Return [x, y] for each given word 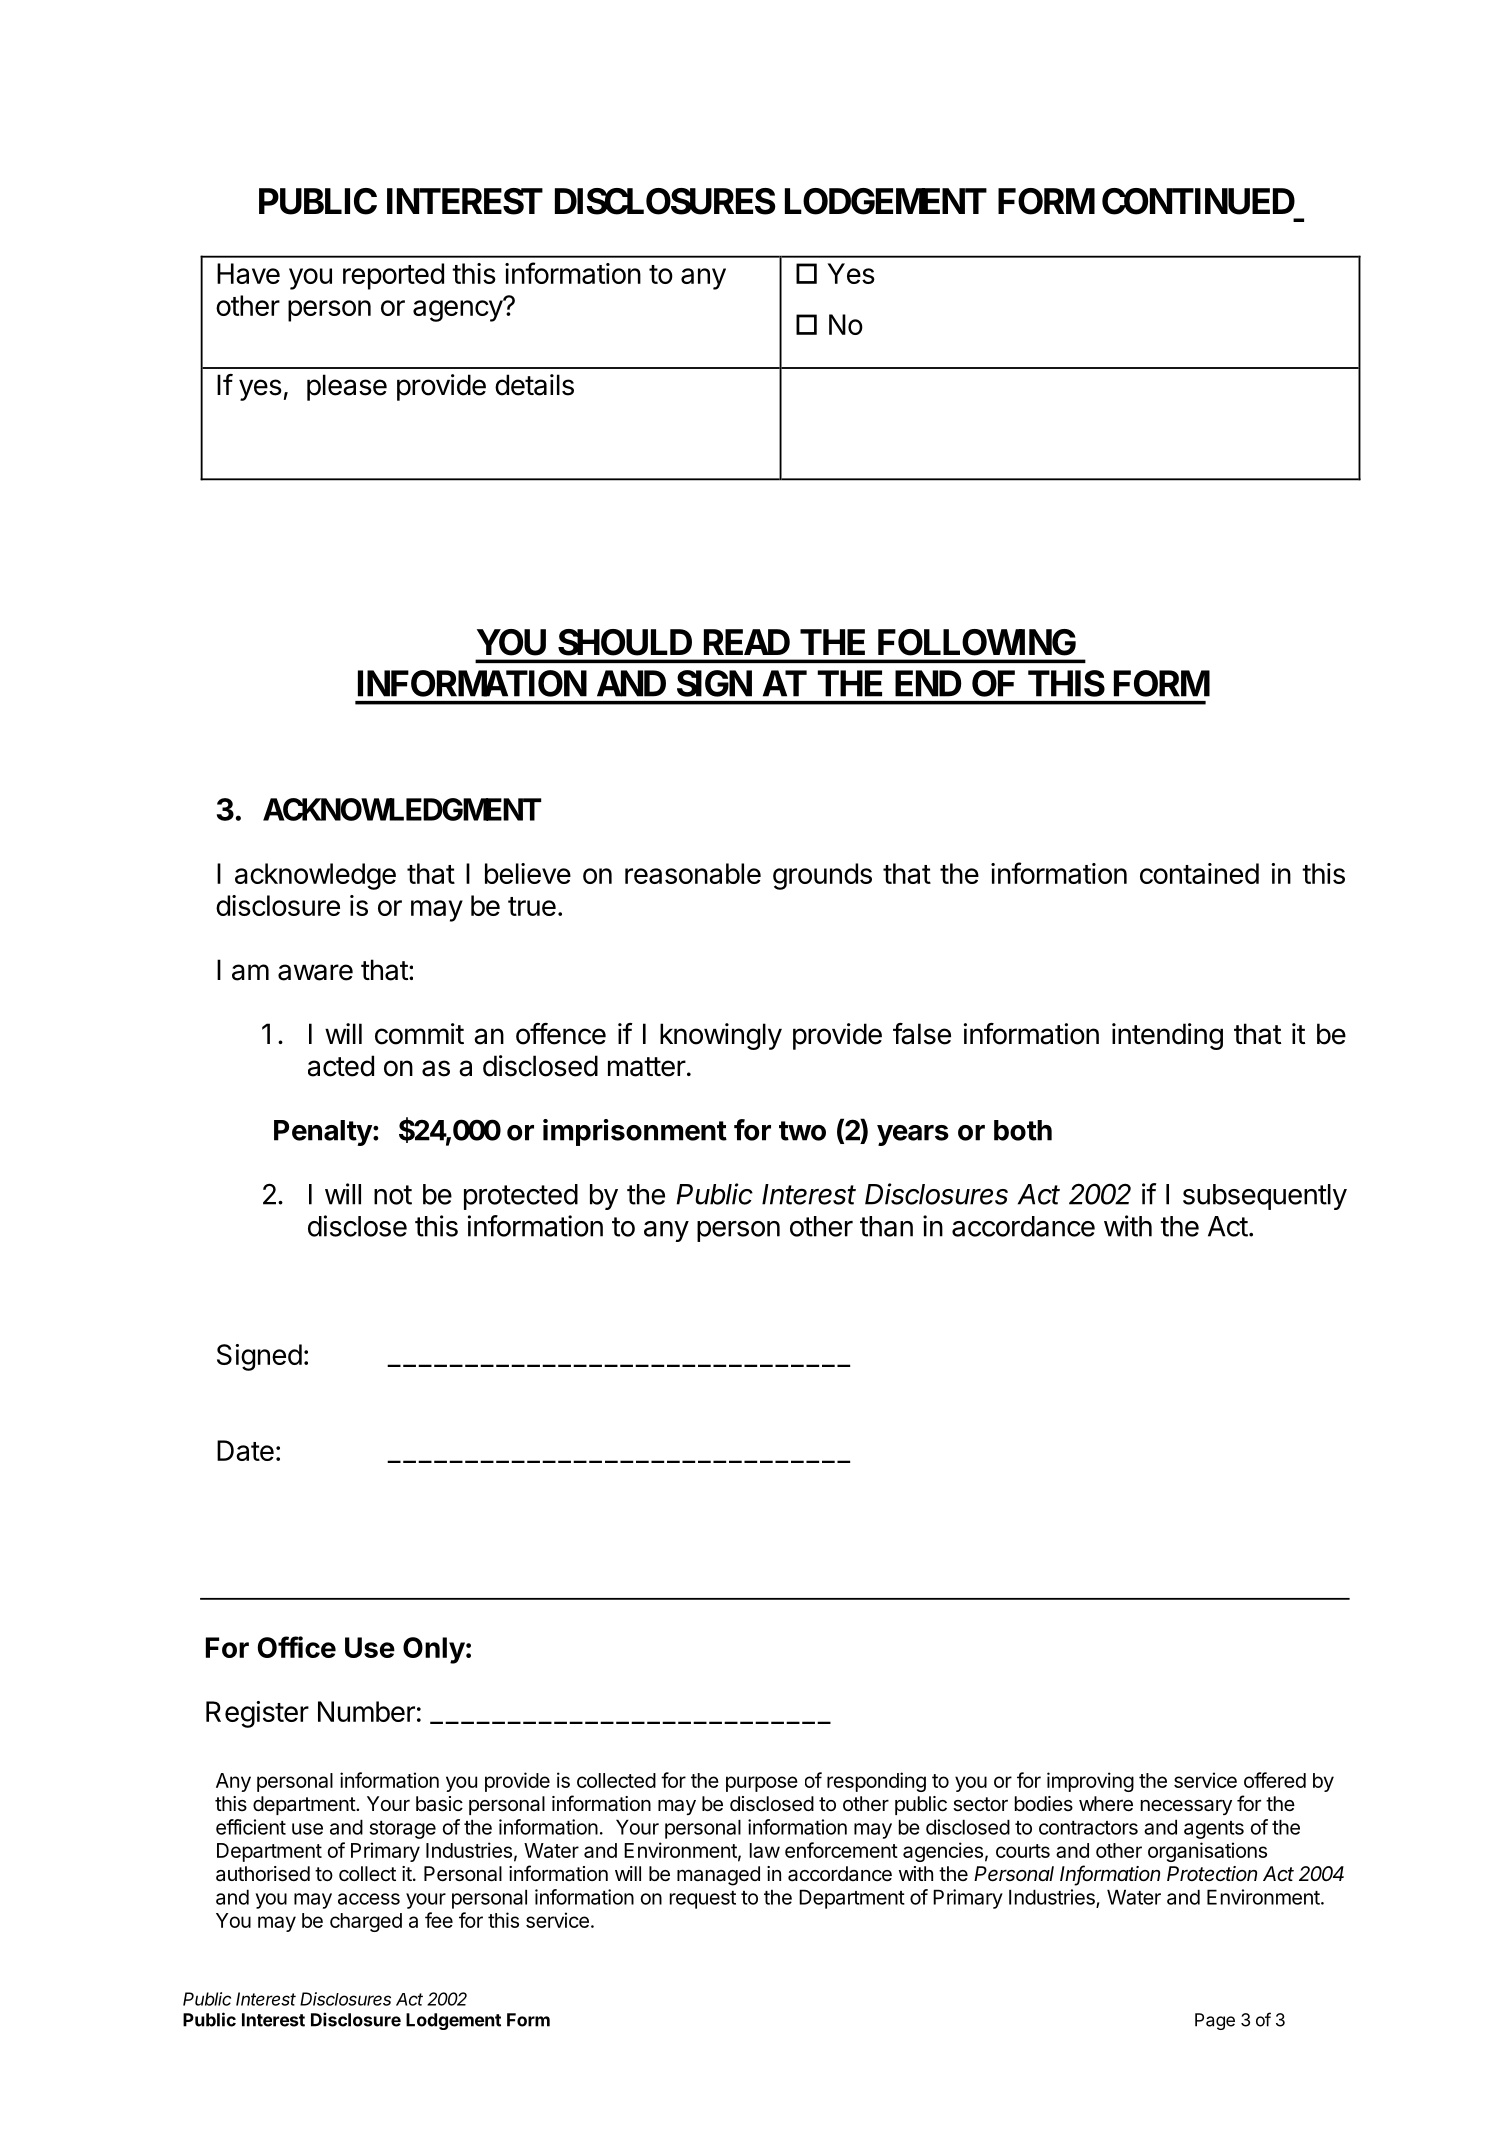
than [886, 1226]
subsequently [1265, 1197]
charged [366, 1922]
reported [393, 276]
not [393, 1195]
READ [747, 642]
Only [434, 1650]
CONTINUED [1198, 201]
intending [1167, 1036]
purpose [762, 1784]
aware [315, 972]
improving [1090, 1782]
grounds [822, 876]
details [534, 385]
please [347, 387]
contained [1199, 873]
